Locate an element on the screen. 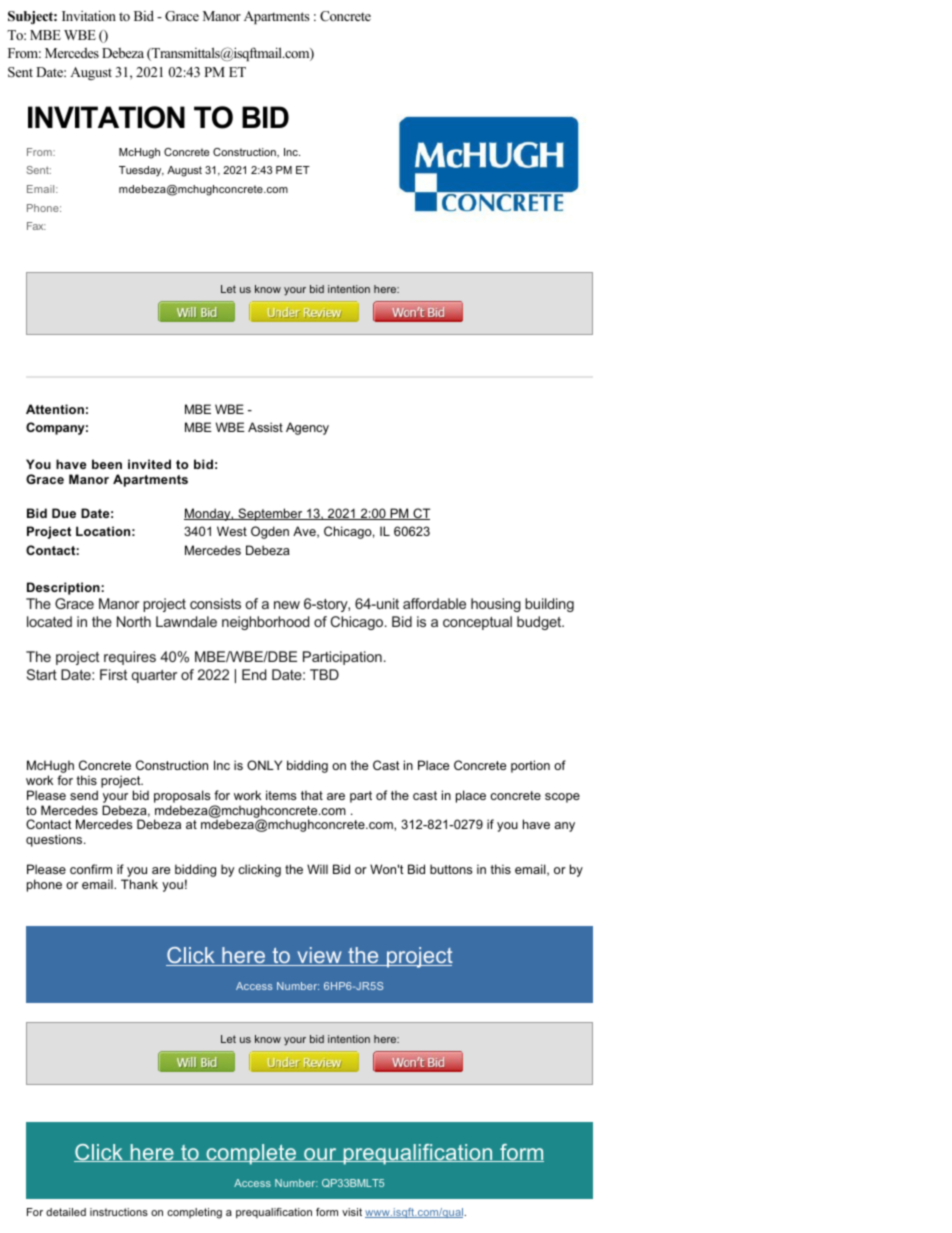 The image size is (952, 1233). First is located at coordinates (113, 674).
